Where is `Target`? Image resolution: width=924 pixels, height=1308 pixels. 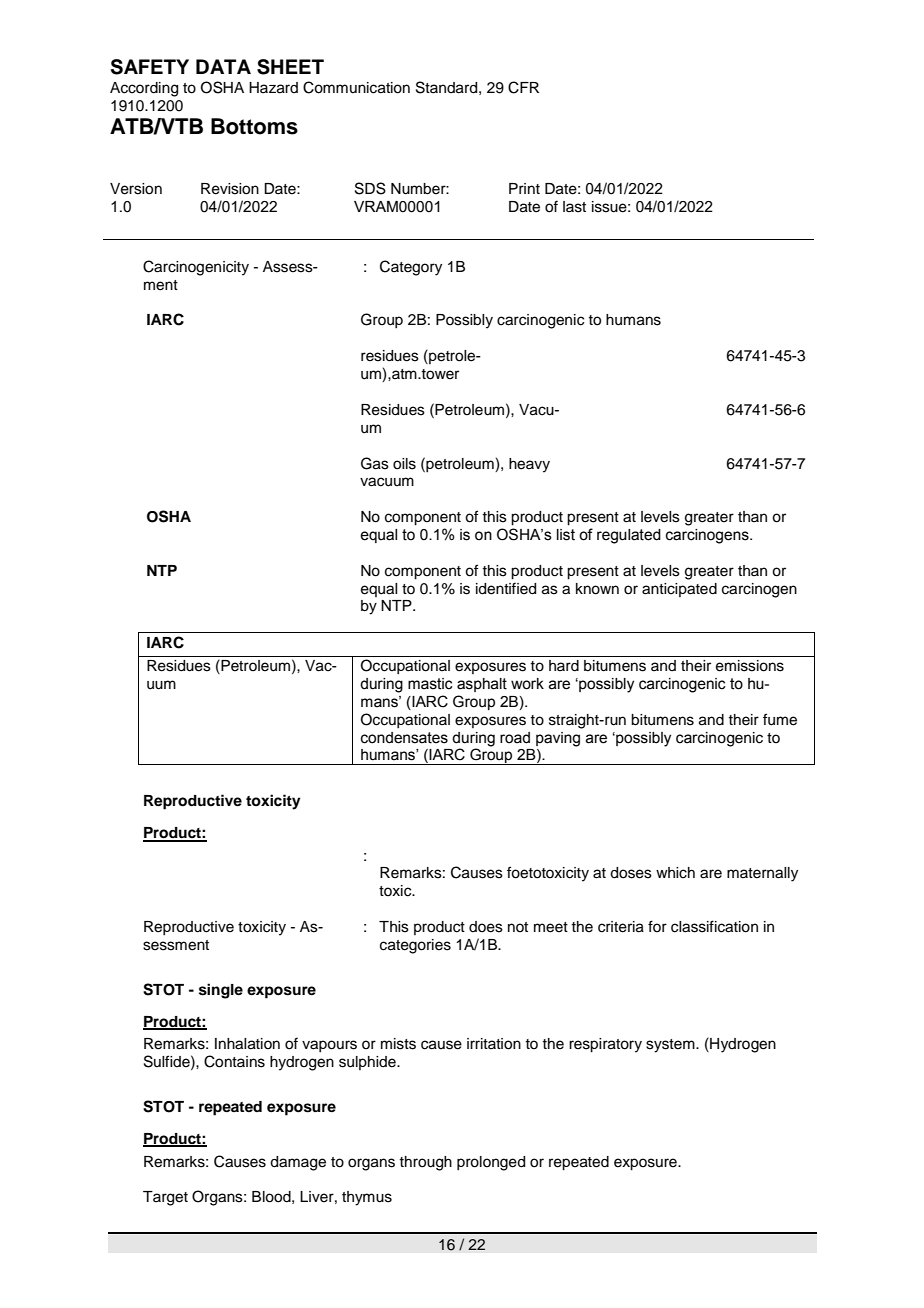
Target is located at coordinates (165, 1198).
